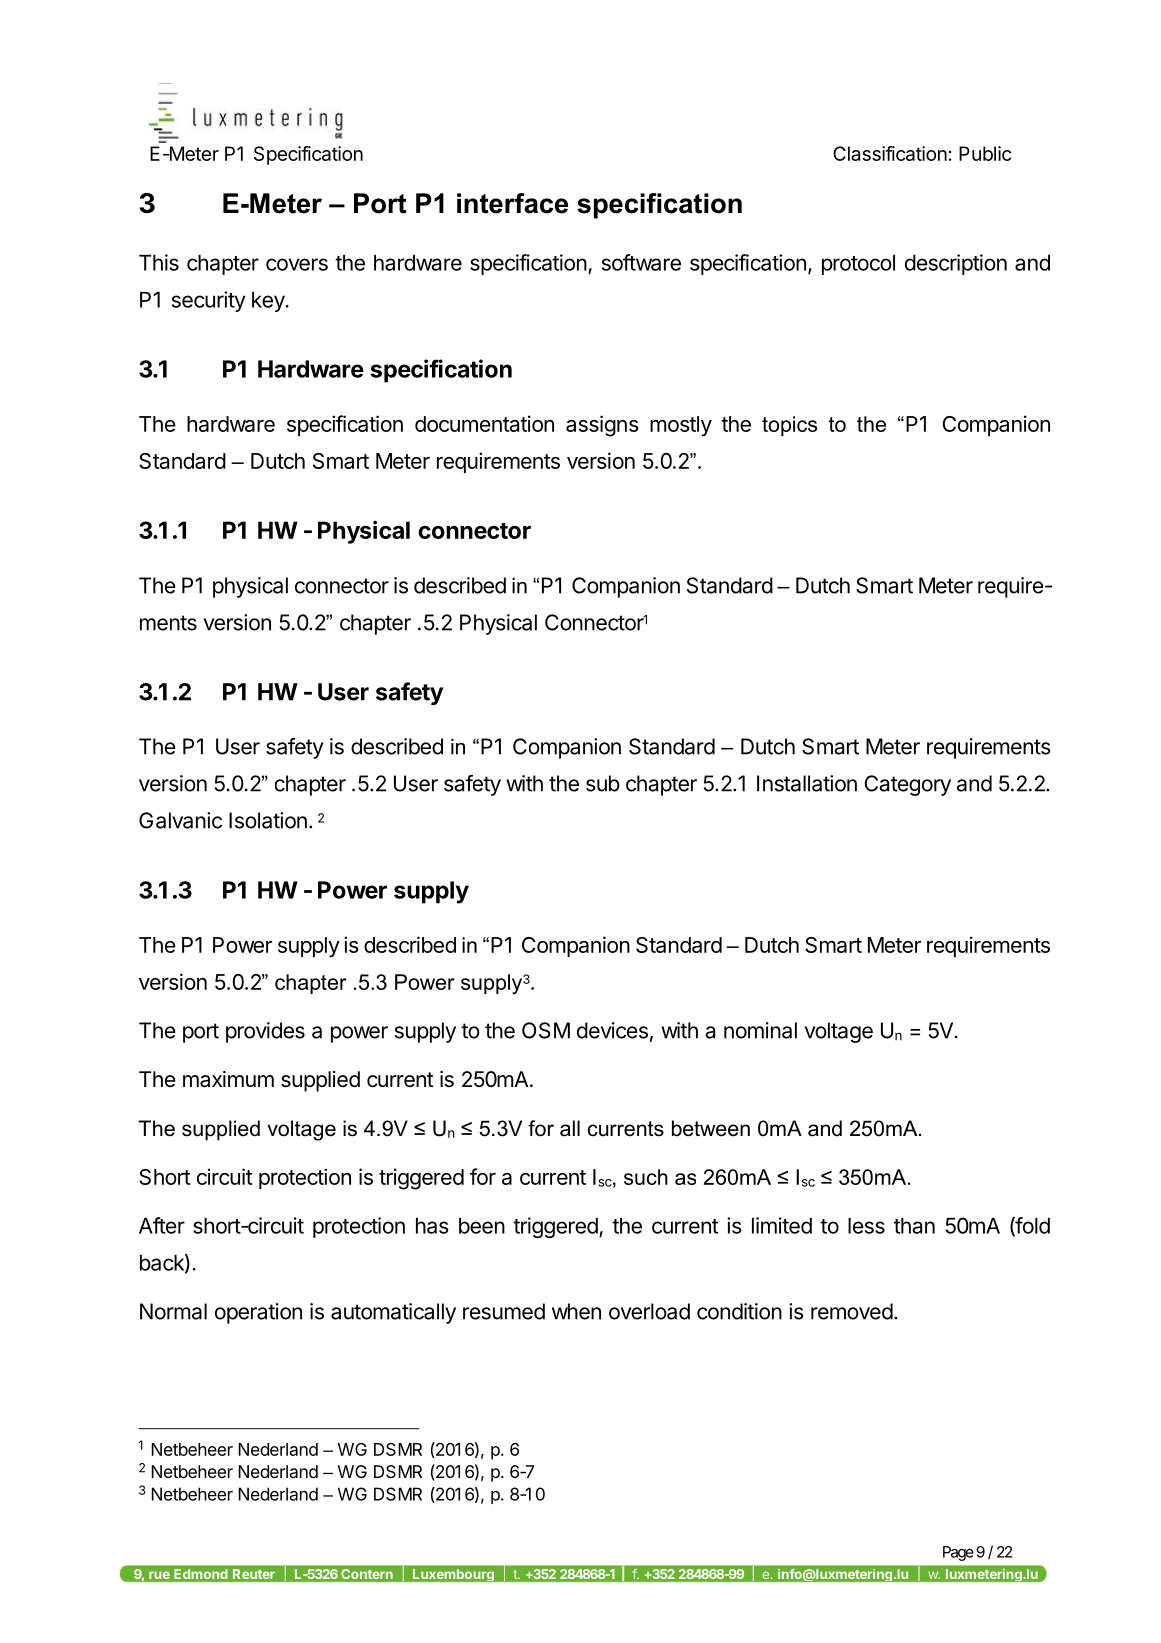 Image resolution: width=1161 pixels, height=1643 pixels. What do you see at coordinates (258, 1313) in the screenshot?
I see `operation` at bounding box center [258, 1313].
